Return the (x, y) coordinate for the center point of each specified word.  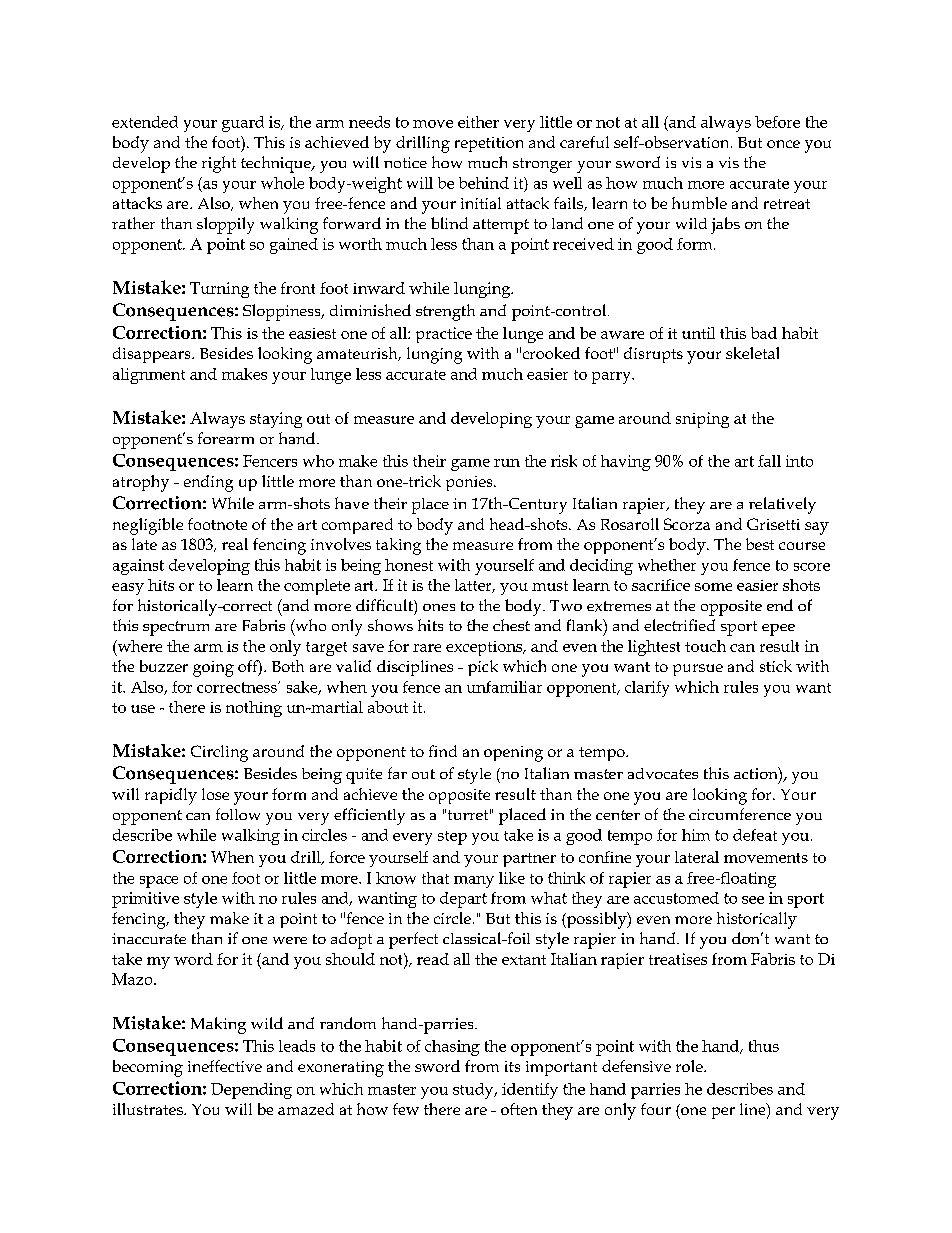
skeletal (752, 353)
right (219, 164)
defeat (755, 835)
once (783, 144)
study (474, 1091)
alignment (149, 376)
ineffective (225, 1066)
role (690, 1066)
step (452, 838)
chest (511, 625)
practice (444, 335)
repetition (489, 144)
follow (238, 814)
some (713, 587)
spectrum (176, 628)
